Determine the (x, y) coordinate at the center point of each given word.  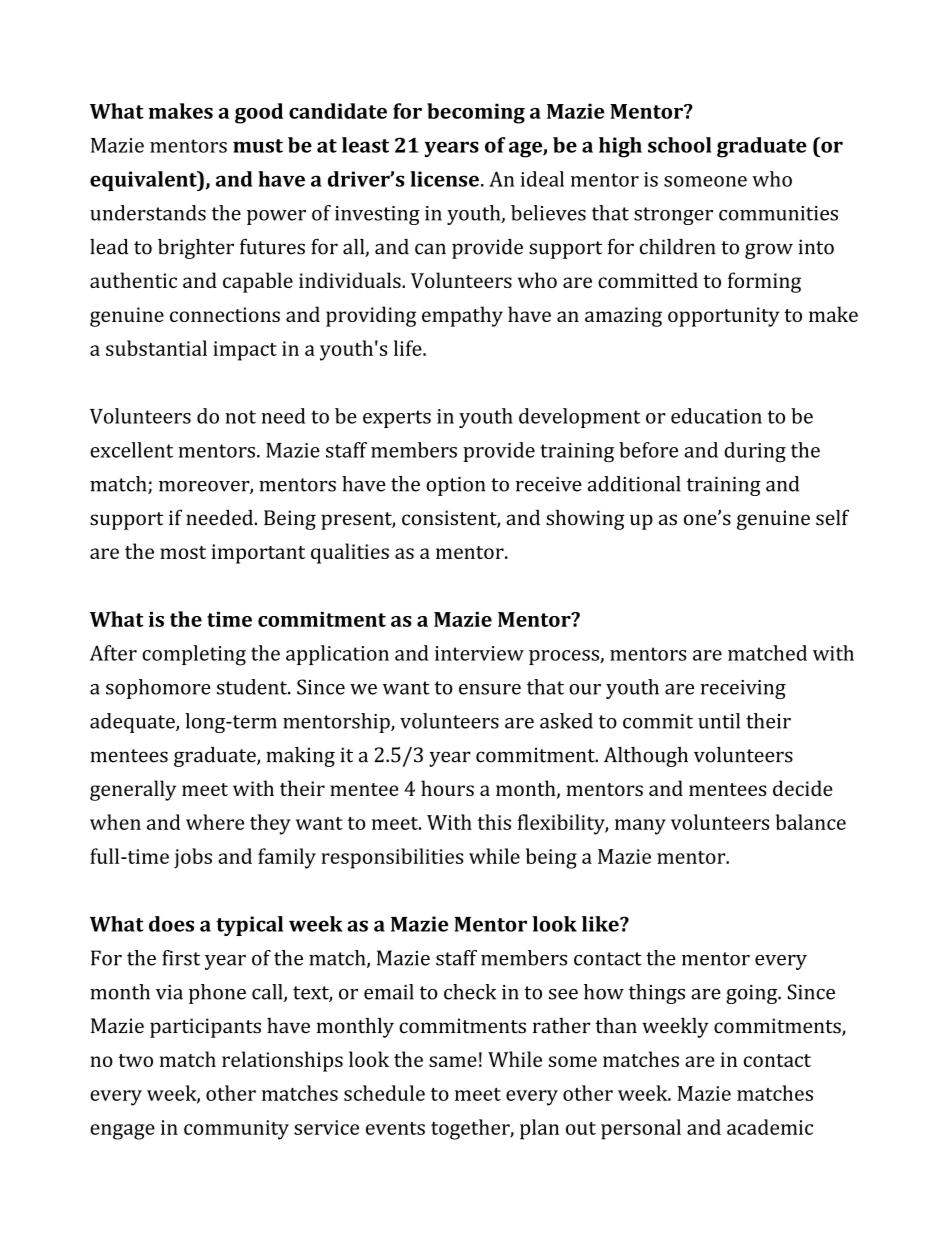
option (455, 486)
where (215, 822)
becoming (476, 113)
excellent (131, 450)
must (258, 146)
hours (447, 788)
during (755, 452)
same (453, 1061)
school (679, 145)
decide (802, 788)
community (236, 1130)
